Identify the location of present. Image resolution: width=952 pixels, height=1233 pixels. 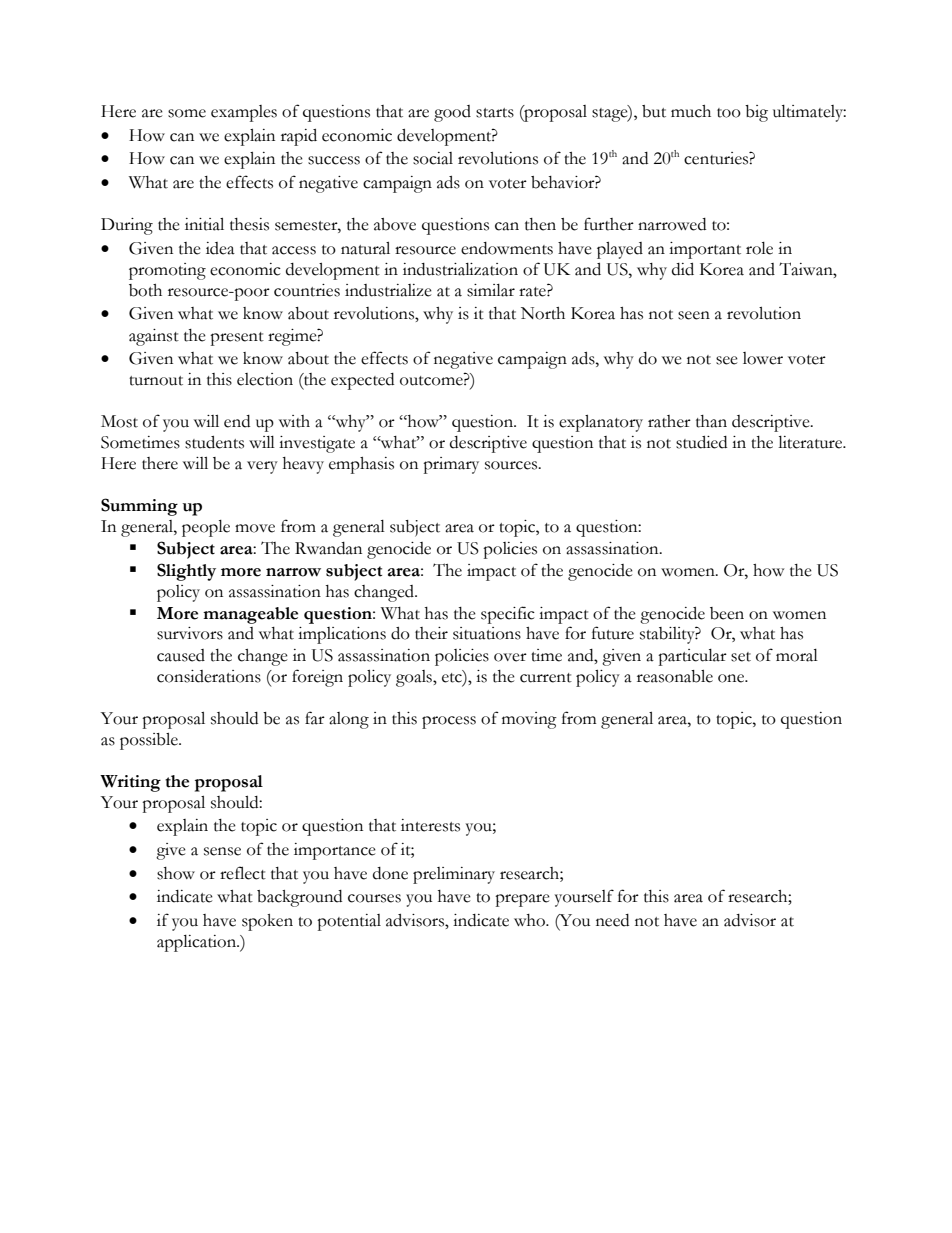
(237, 339).
